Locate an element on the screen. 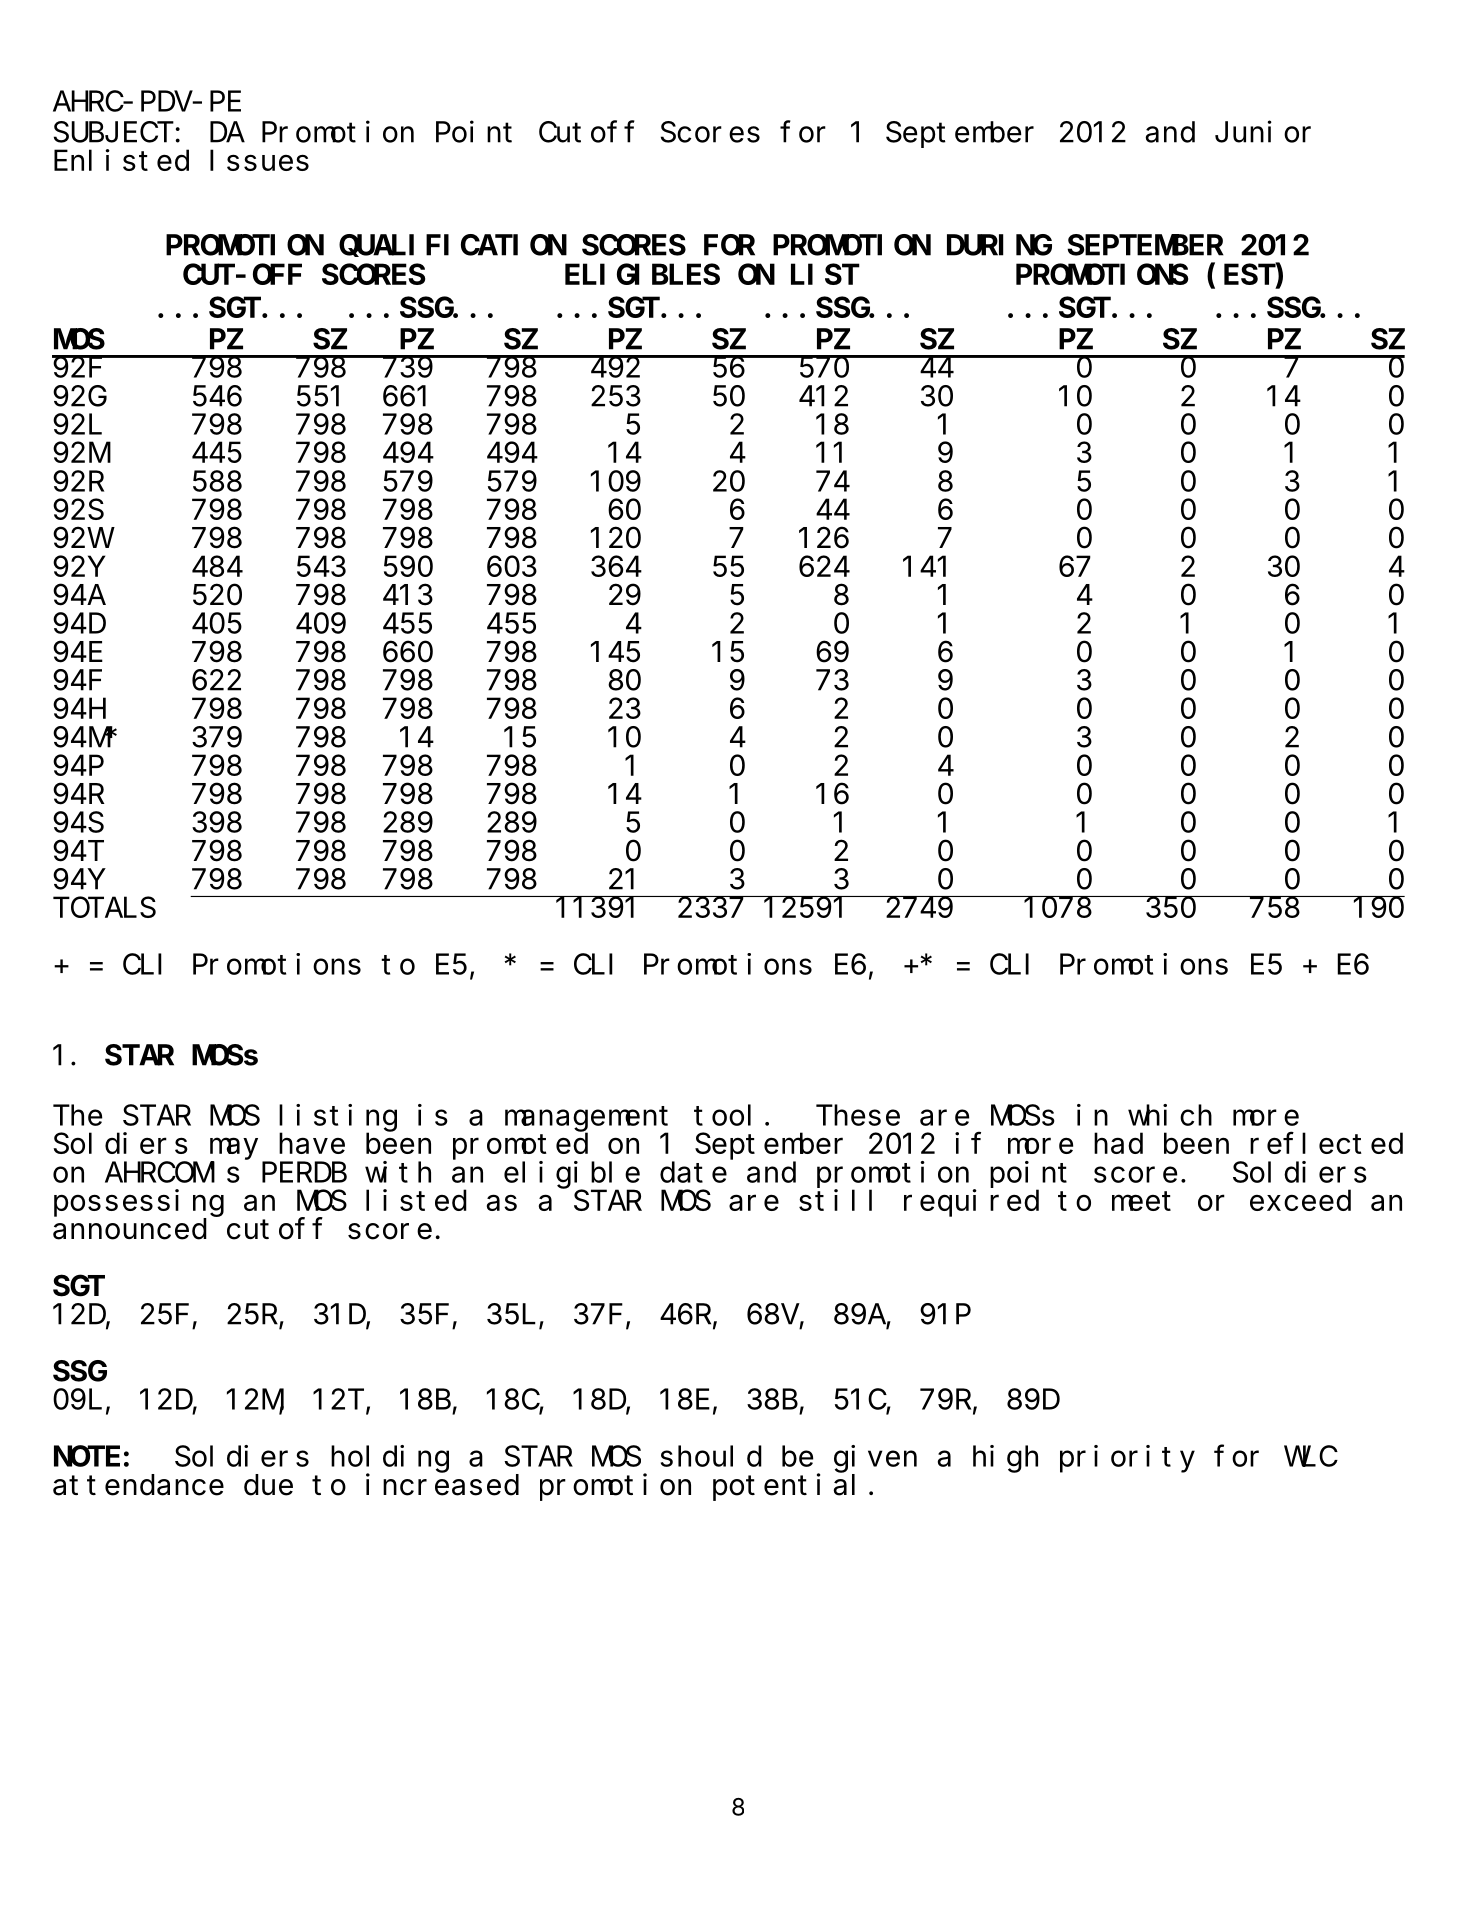 This screenshot has width=1474, height=1908. Issues is located at coordinates (259, 161).
